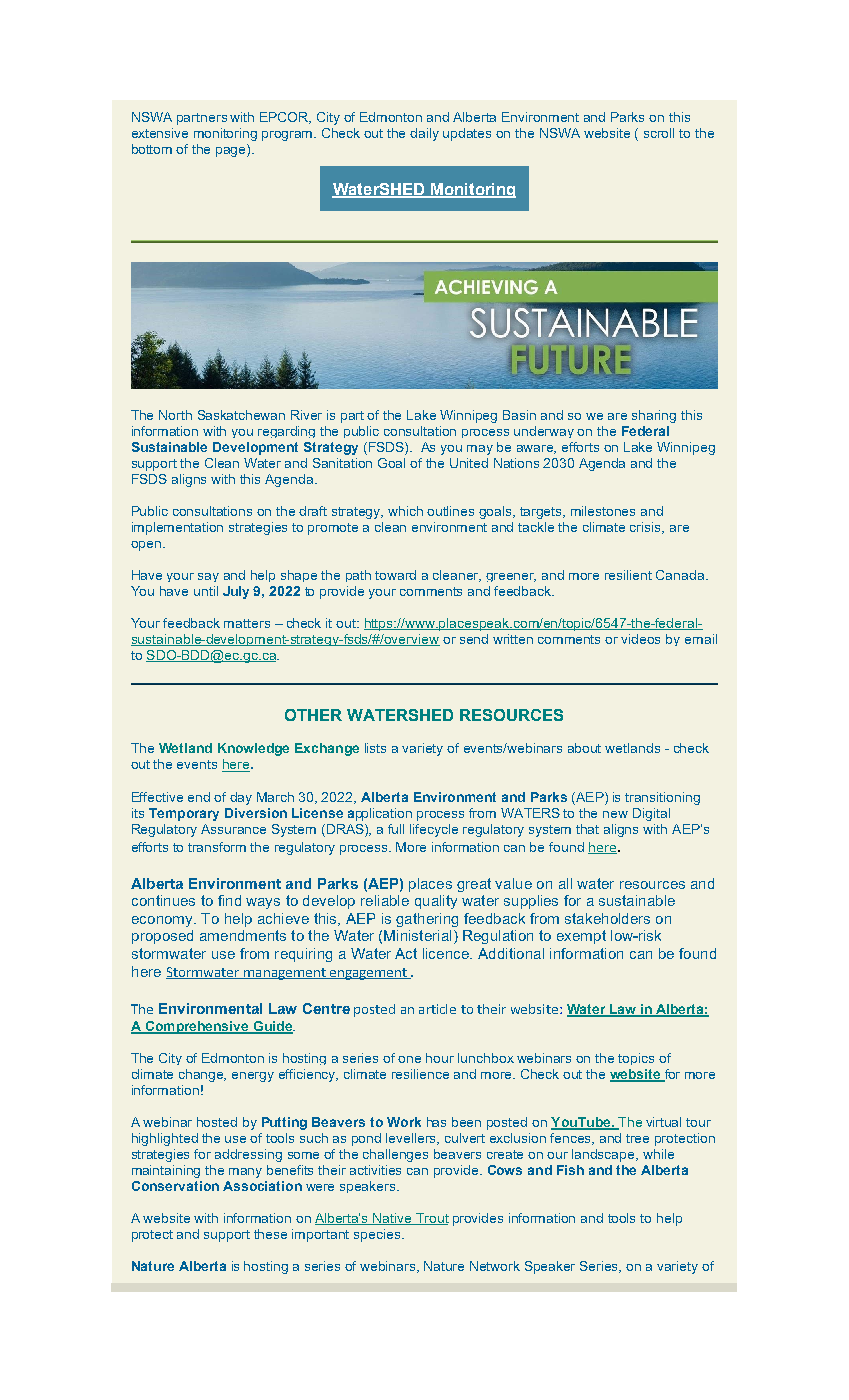  I want to click on stakeholders, so click(607, 918).
